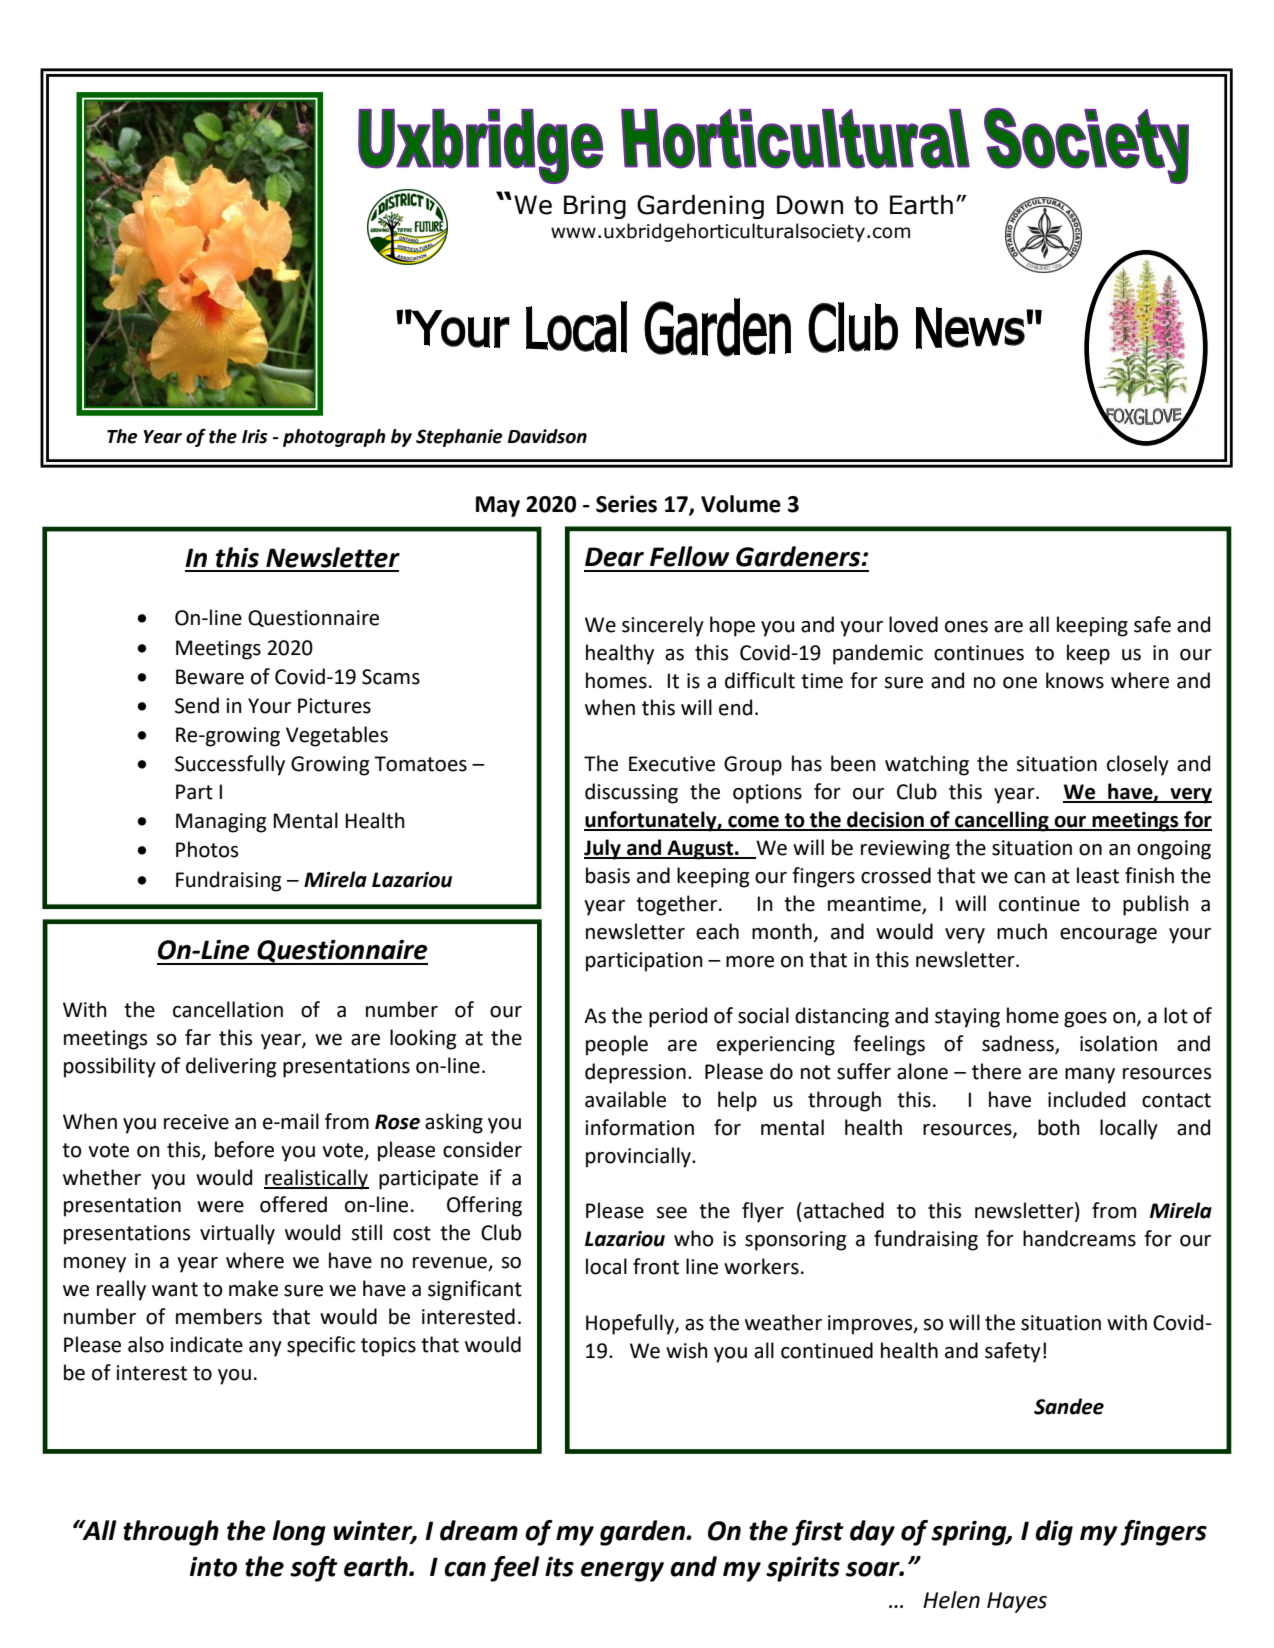 The image size is (1274, 1648). What do you see at coordinates (810, 205) in the screenshot?
I see `Down` at bounding box center [810, 205].
